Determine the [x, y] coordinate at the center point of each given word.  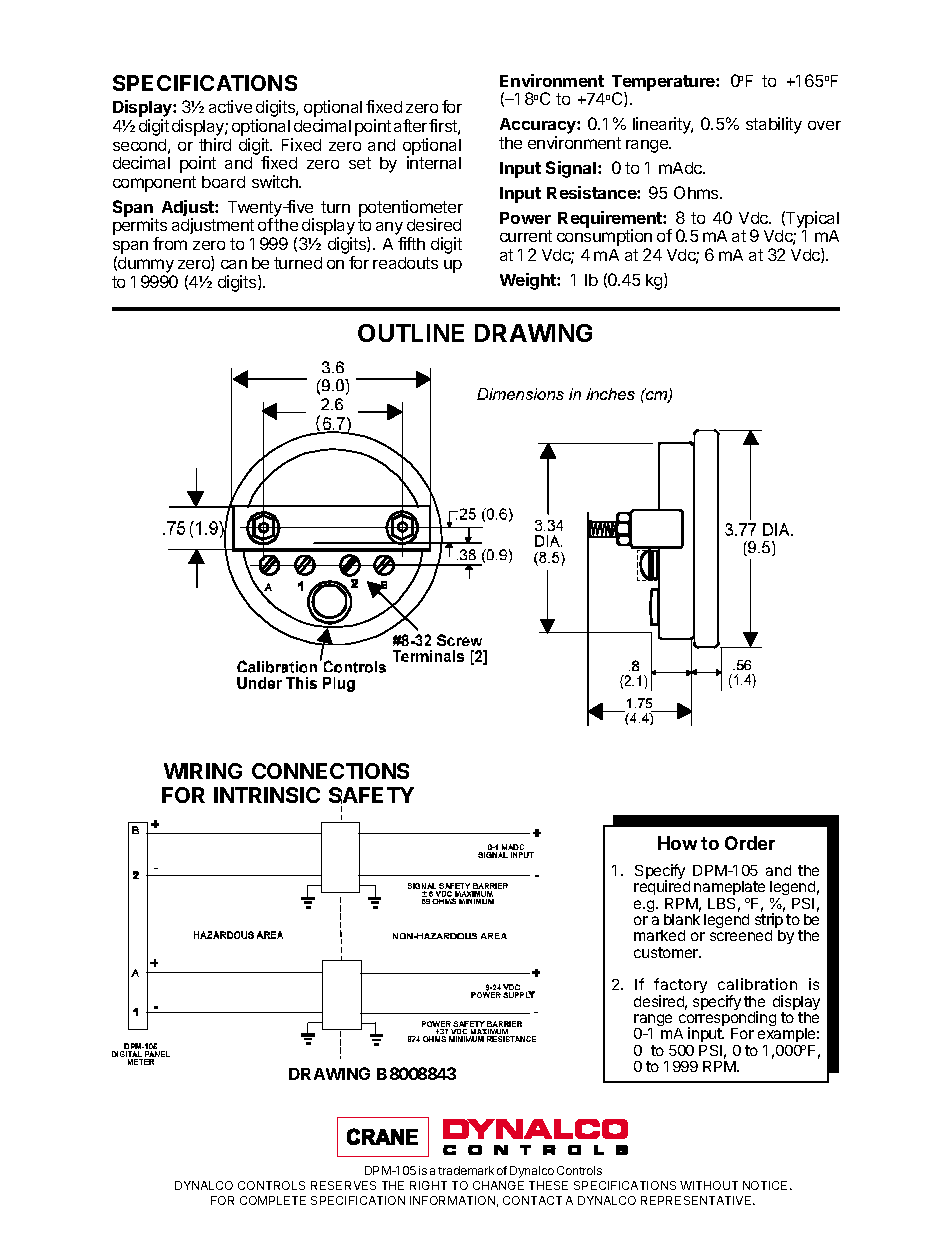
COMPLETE [273, 1200]
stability [774, 125]
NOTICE [765, 1185]
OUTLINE [411, 333]
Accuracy [539, 127]
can [234, 264]
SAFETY [371, 795]
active [230, 106]
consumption [604, 239]
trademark [466, 1170]
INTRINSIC [267, 795]
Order [750, 843]
